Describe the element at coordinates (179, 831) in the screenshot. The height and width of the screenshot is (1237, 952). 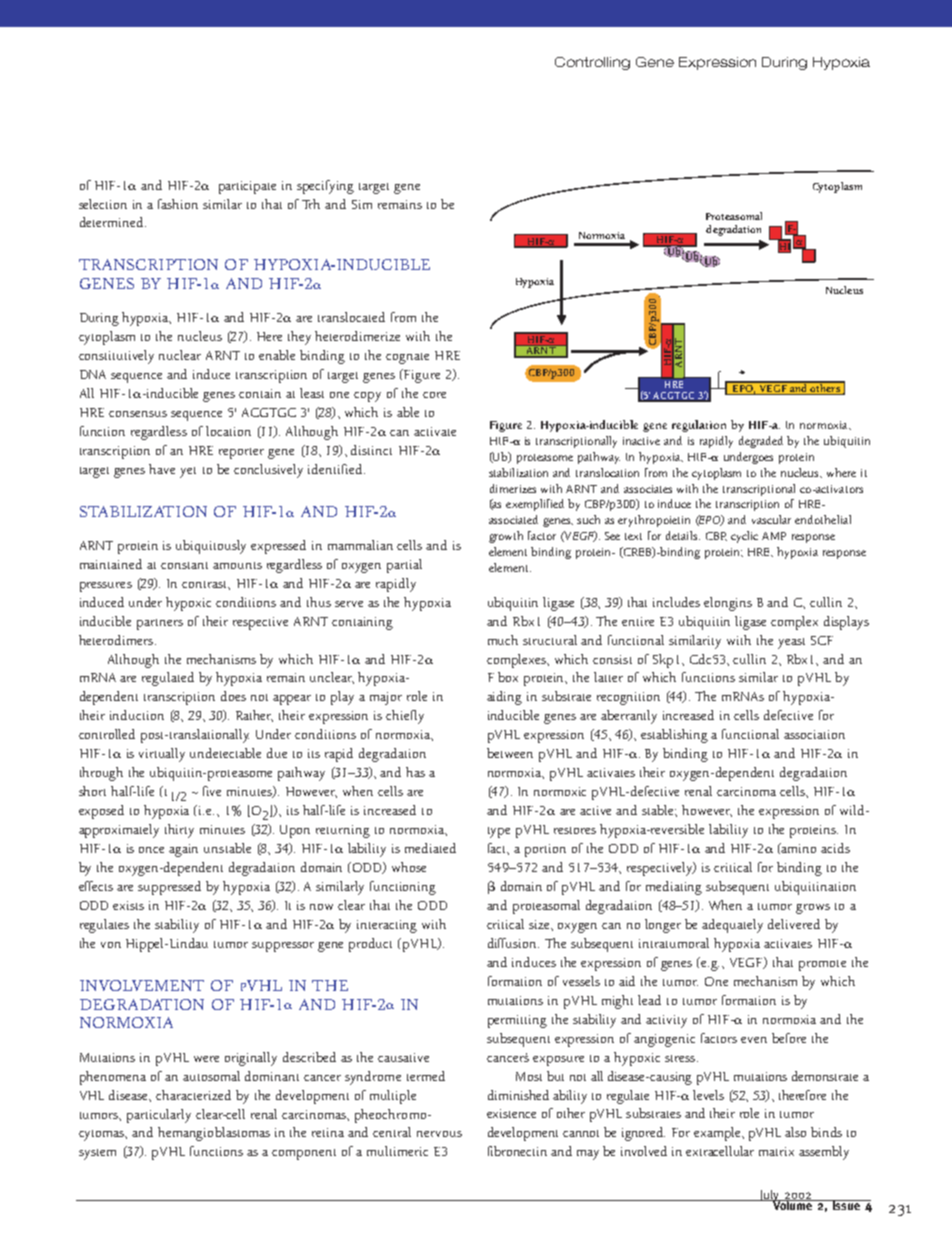
I see `thirty` at that location.
